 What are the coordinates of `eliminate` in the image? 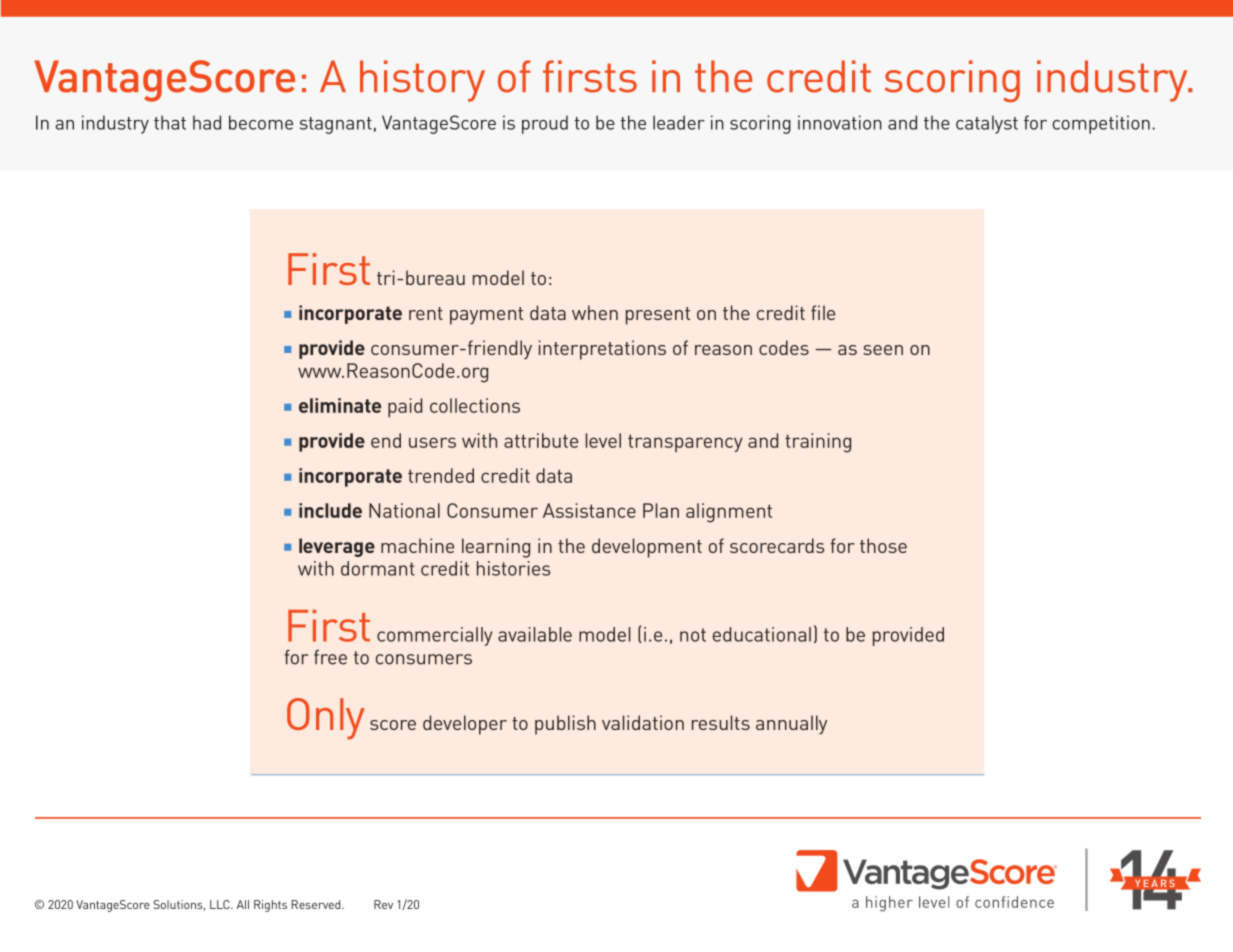 It's located at (340, 405).
